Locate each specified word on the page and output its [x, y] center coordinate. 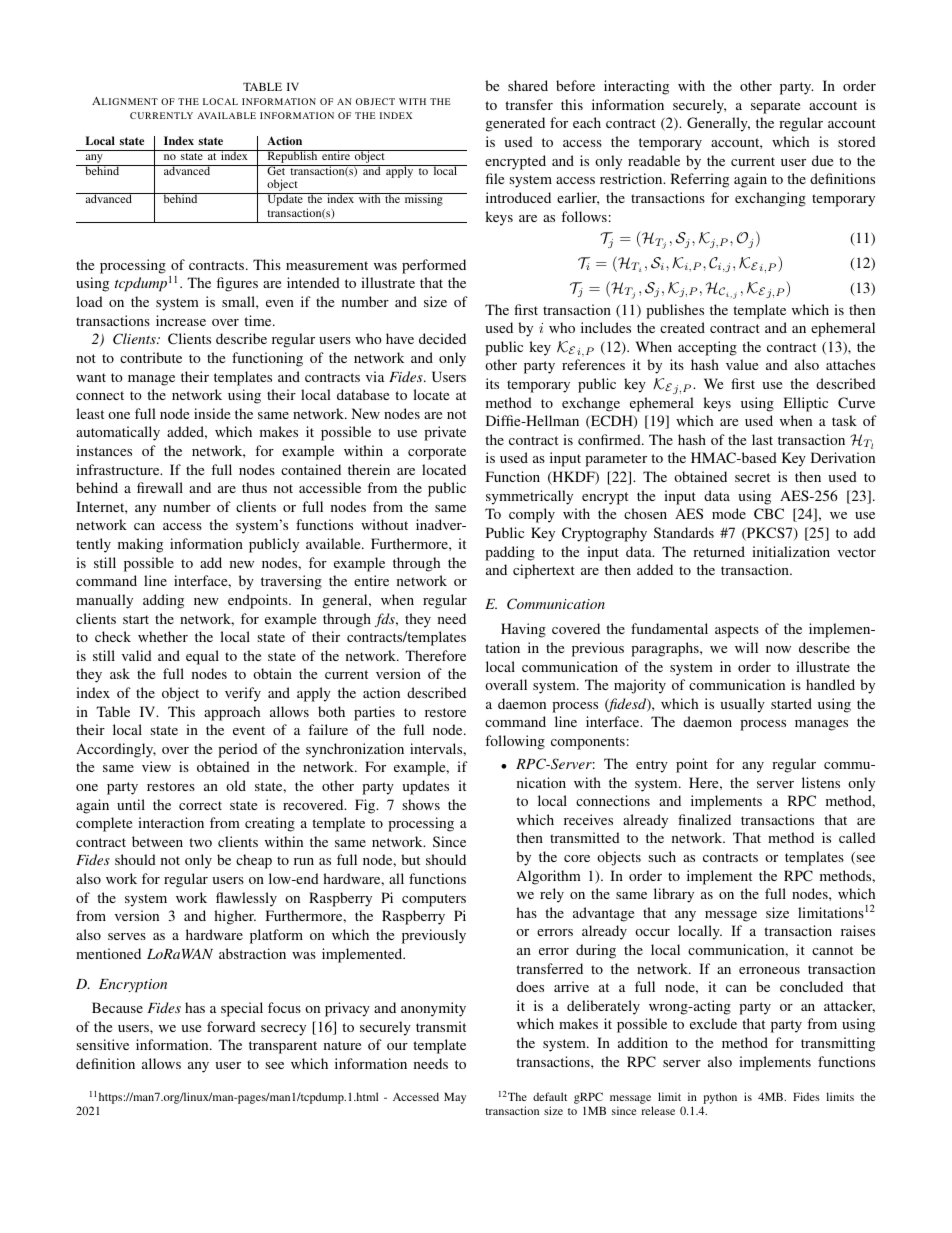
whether [163, 636]
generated [515, 124]
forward [231, 1026]
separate [775, 107]
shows [421, 804]
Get [276, 170]
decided [442, 338]
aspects [737, 631]
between [157, 841]
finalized [704, 819]
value [742, 364]
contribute [151, 357]
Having [523, 630]
